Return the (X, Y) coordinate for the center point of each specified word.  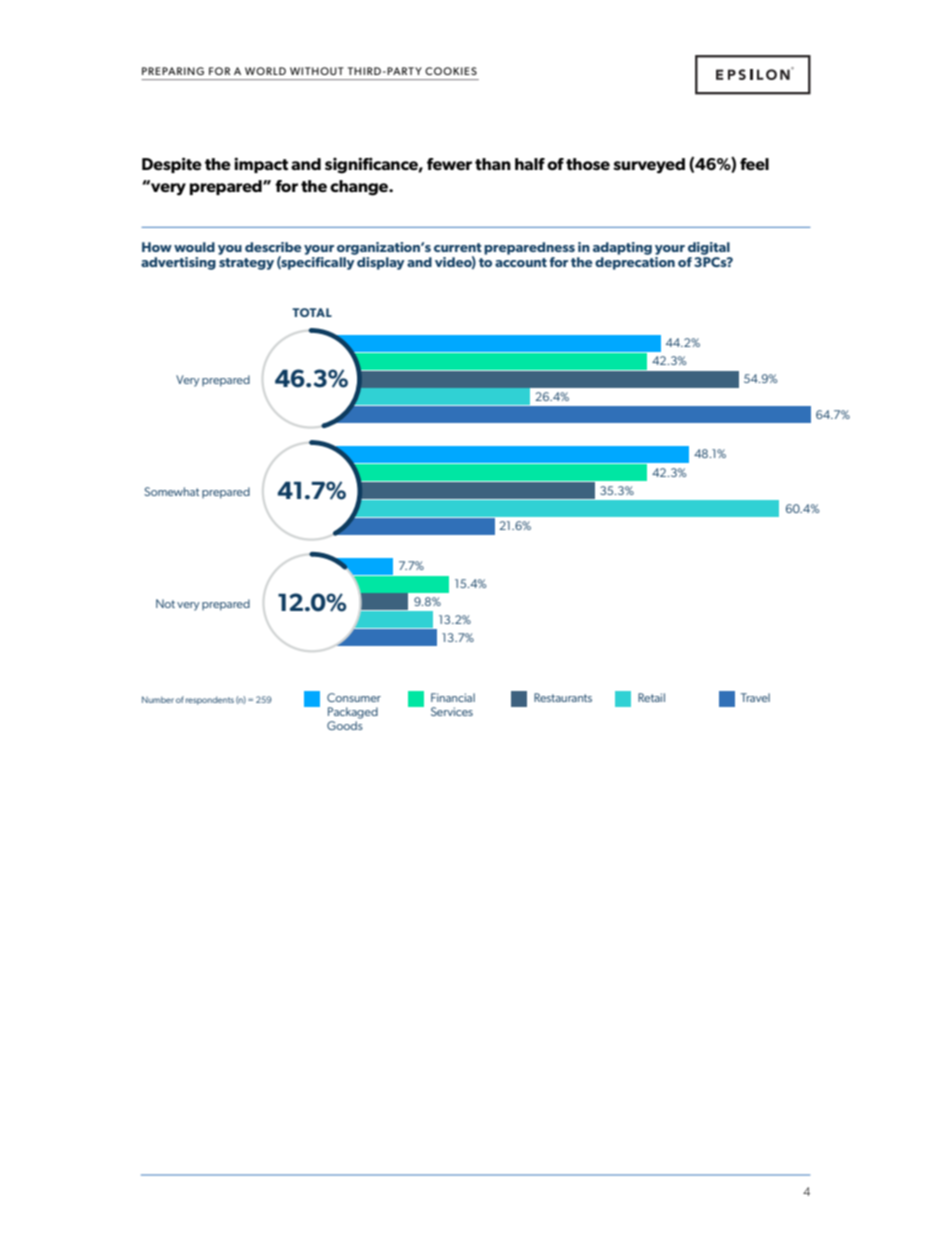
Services (452, 711)
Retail (651, 697)
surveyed (649, 166)
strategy (246, 264)
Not (165, 603)
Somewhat (171, 491)
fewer (449, 164)
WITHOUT (317, 71)
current (458, 247)
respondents (210, 700)
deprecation (635, 263)
